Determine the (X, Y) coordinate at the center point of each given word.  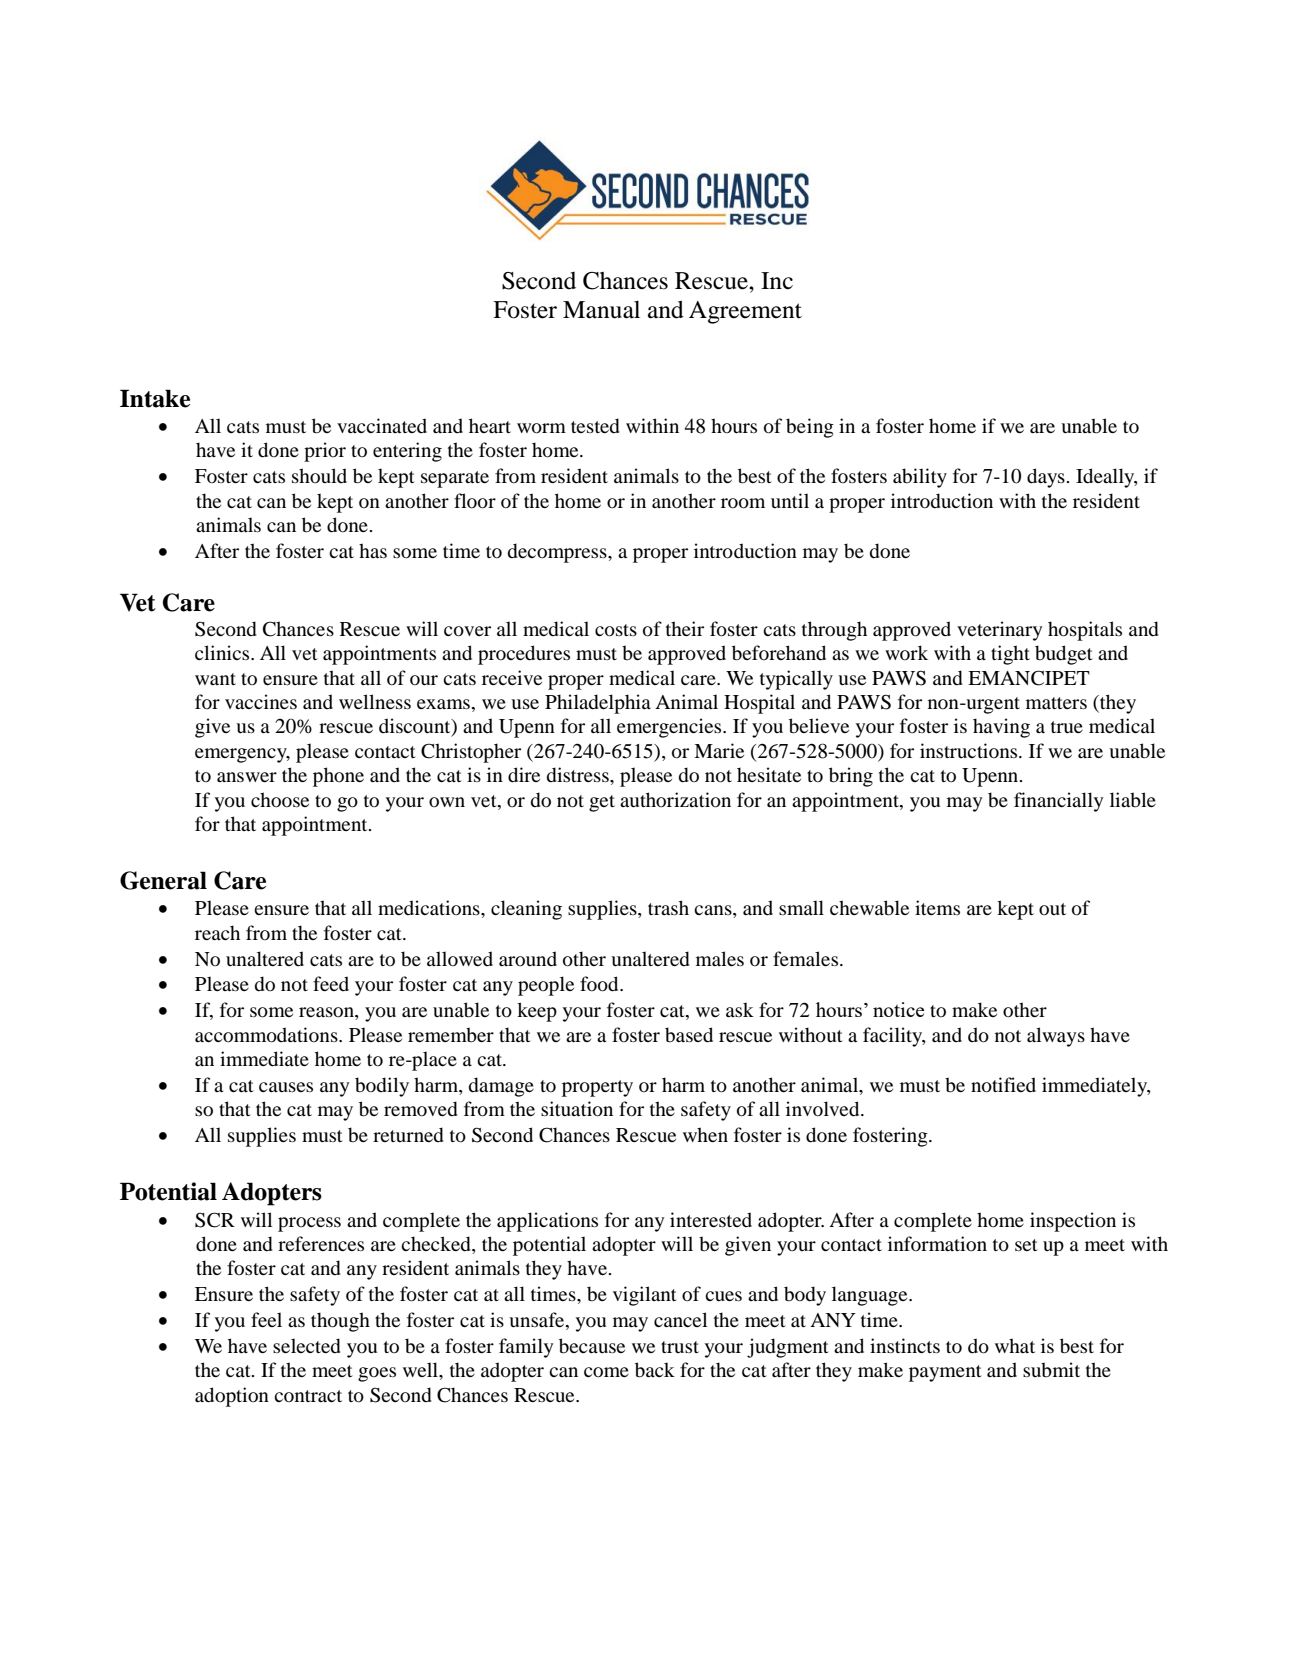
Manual (601, 310)
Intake (155, 398)
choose (280, 800)
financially (1058, 802)
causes (286, 1087)
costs (616, 630)
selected (307, 1346)
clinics (223, 652)
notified (1003, 1085)
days (1046, 478)
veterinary (999, 631)
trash (668, 907)
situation (577, 1109)
